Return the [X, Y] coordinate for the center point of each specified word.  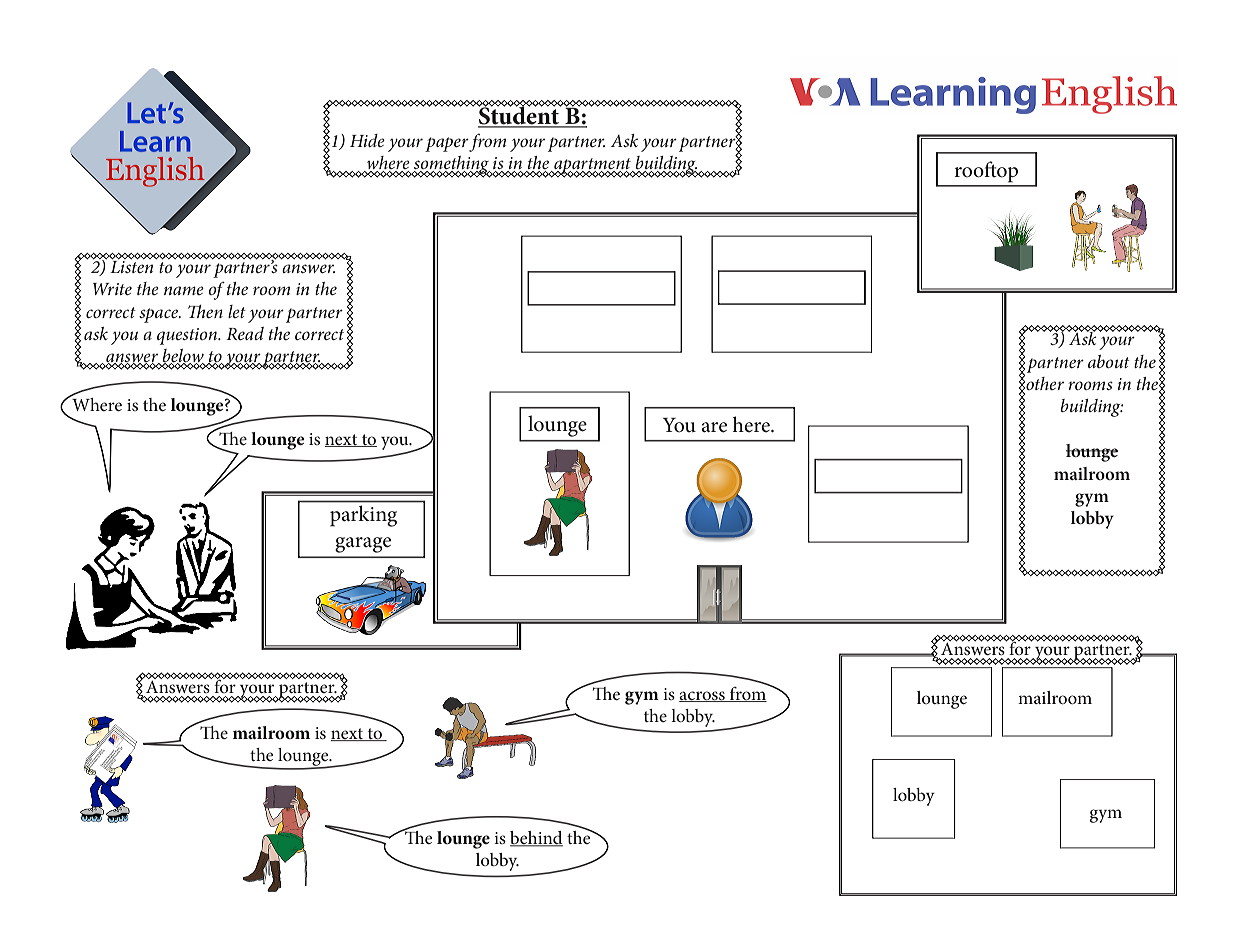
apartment [593, 167]
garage [363, 545]
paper [447, 144]
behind [536, 839]
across [703, 696]
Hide [367, 140]
